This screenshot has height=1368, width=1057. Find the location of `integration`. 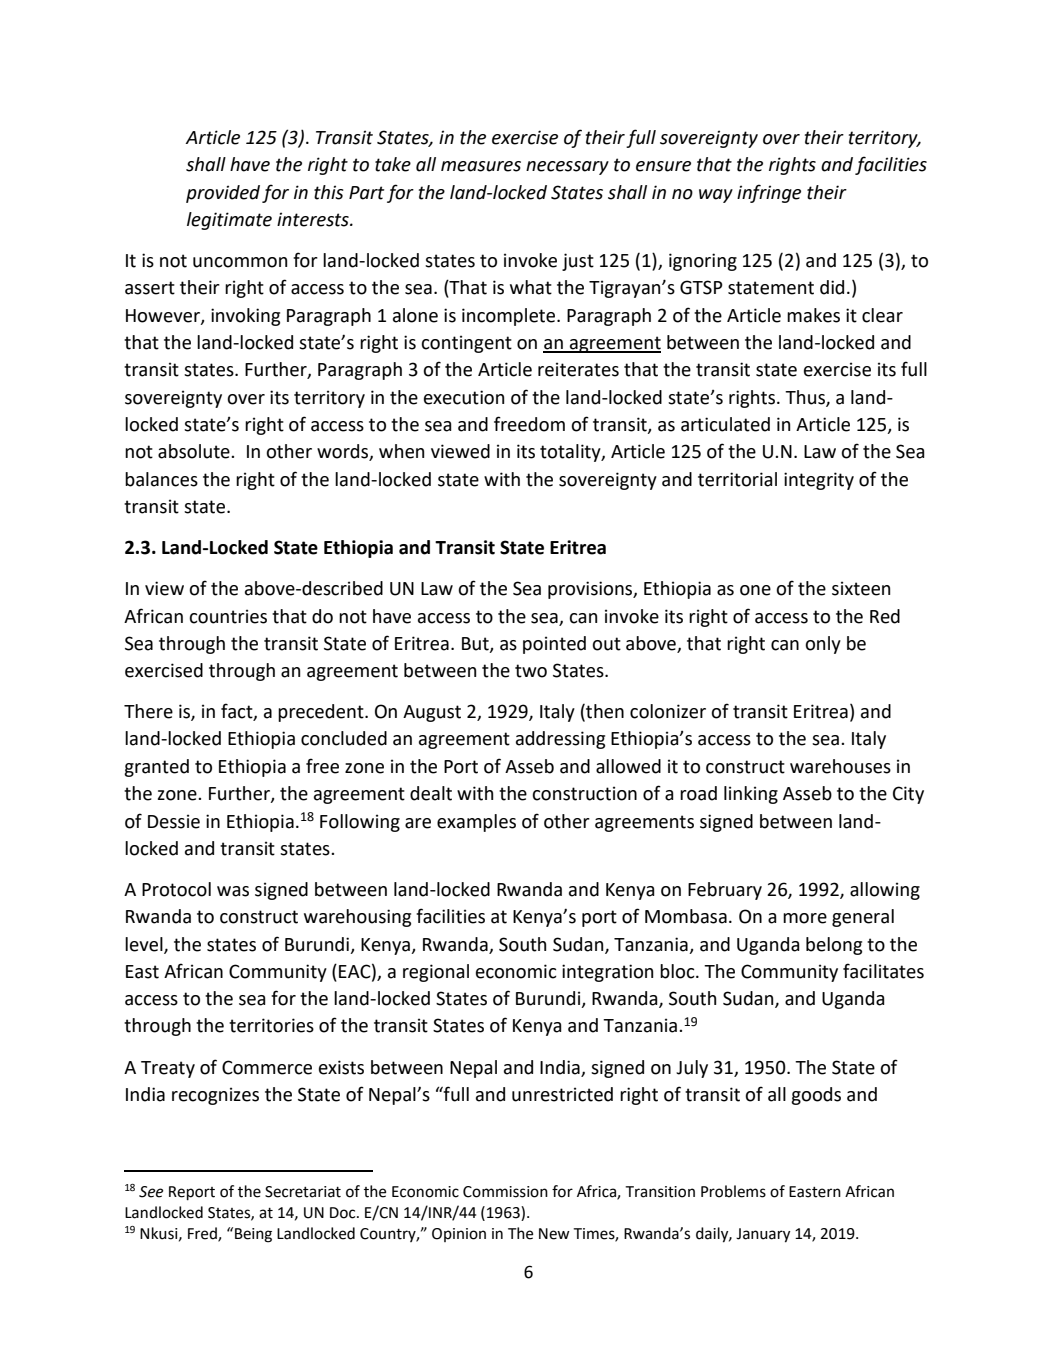

integration is located at coordinates (607, 973).
